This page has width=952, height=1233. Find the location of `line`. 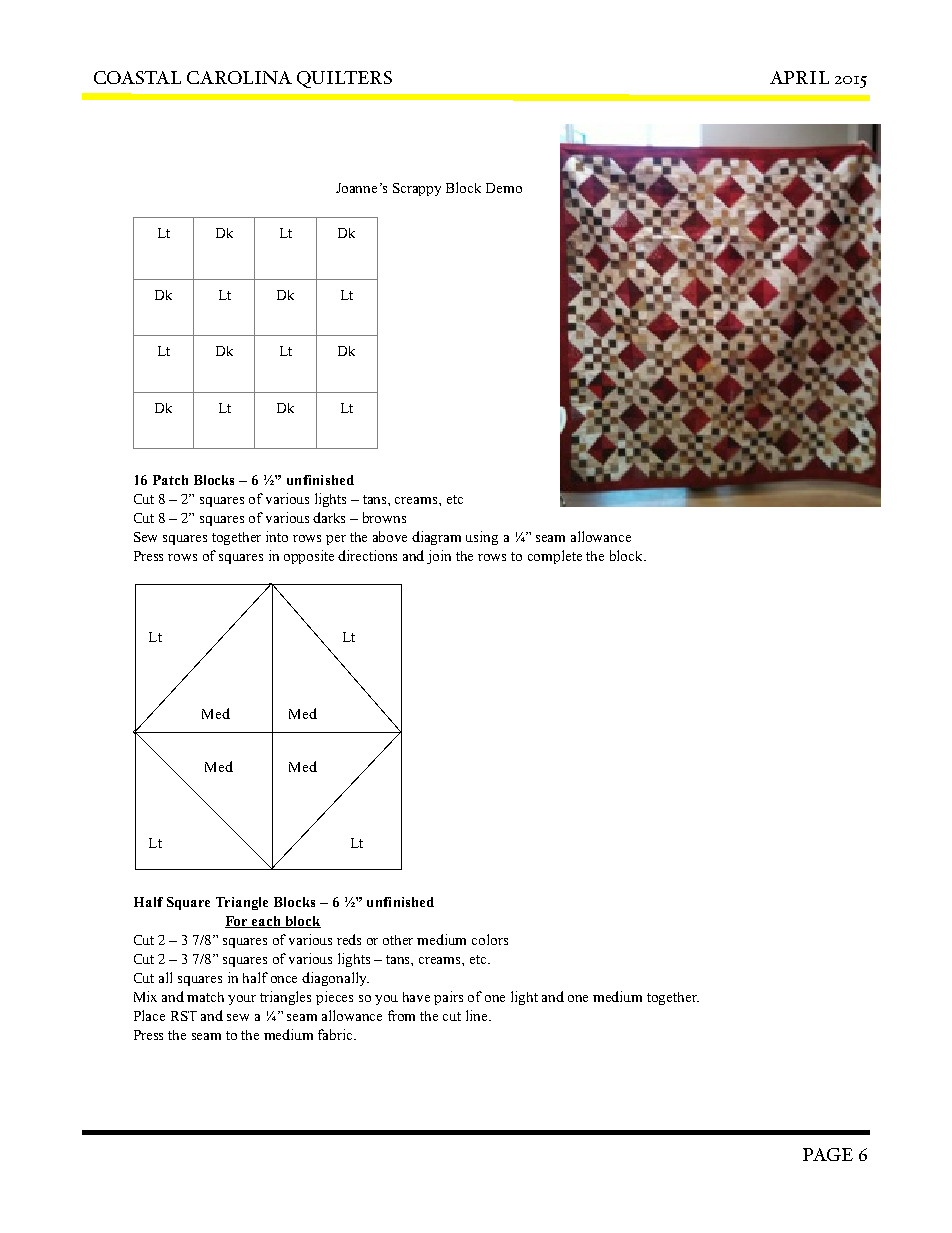

line is located at coordinates (478, 1015).
